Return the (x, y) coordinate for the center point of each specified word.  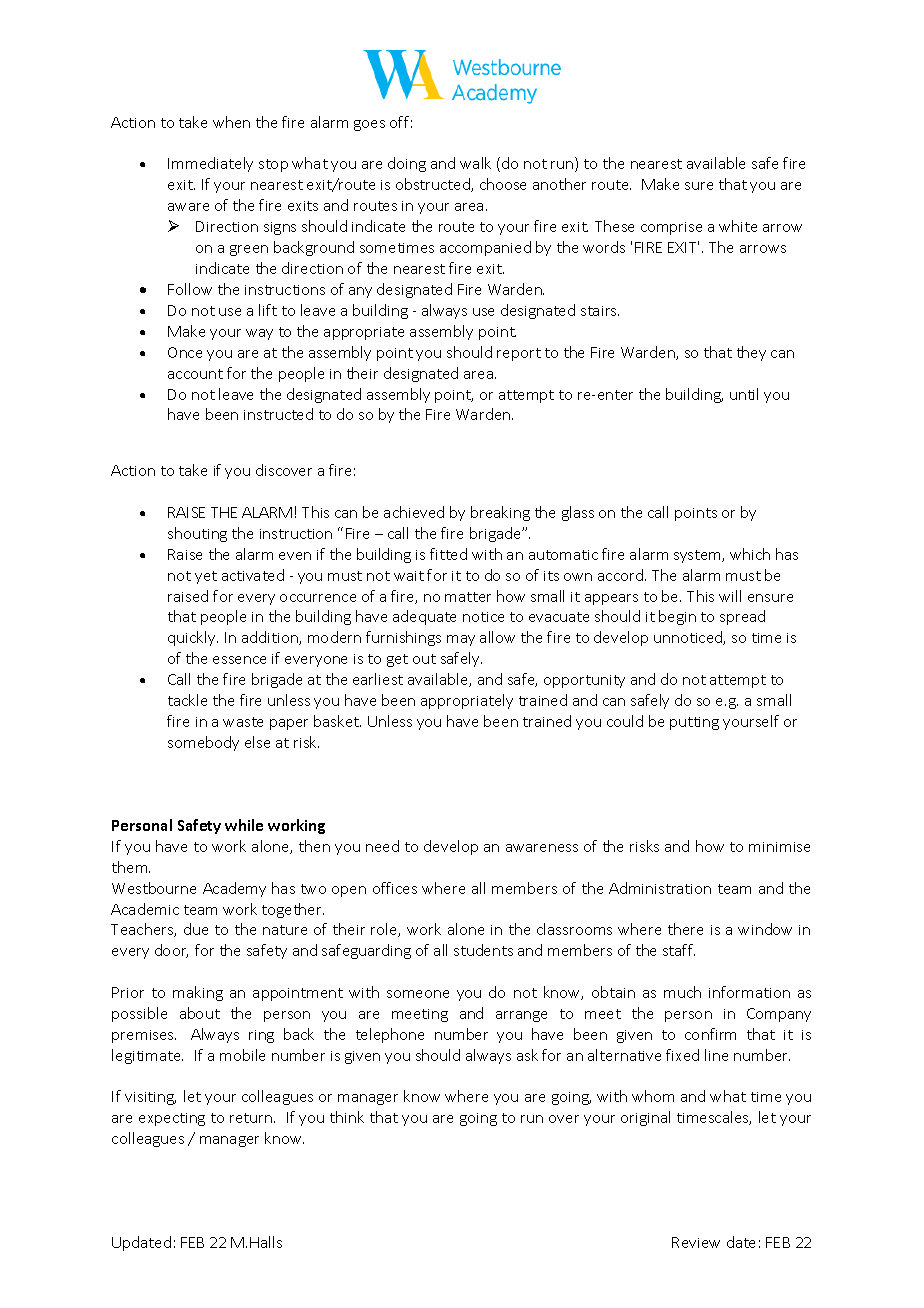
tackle (187, 700)
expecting (172, 1119)
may (461, 640)
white (738, 226)
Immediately (210, 164)
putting (694, 723)
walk (475, 163)
